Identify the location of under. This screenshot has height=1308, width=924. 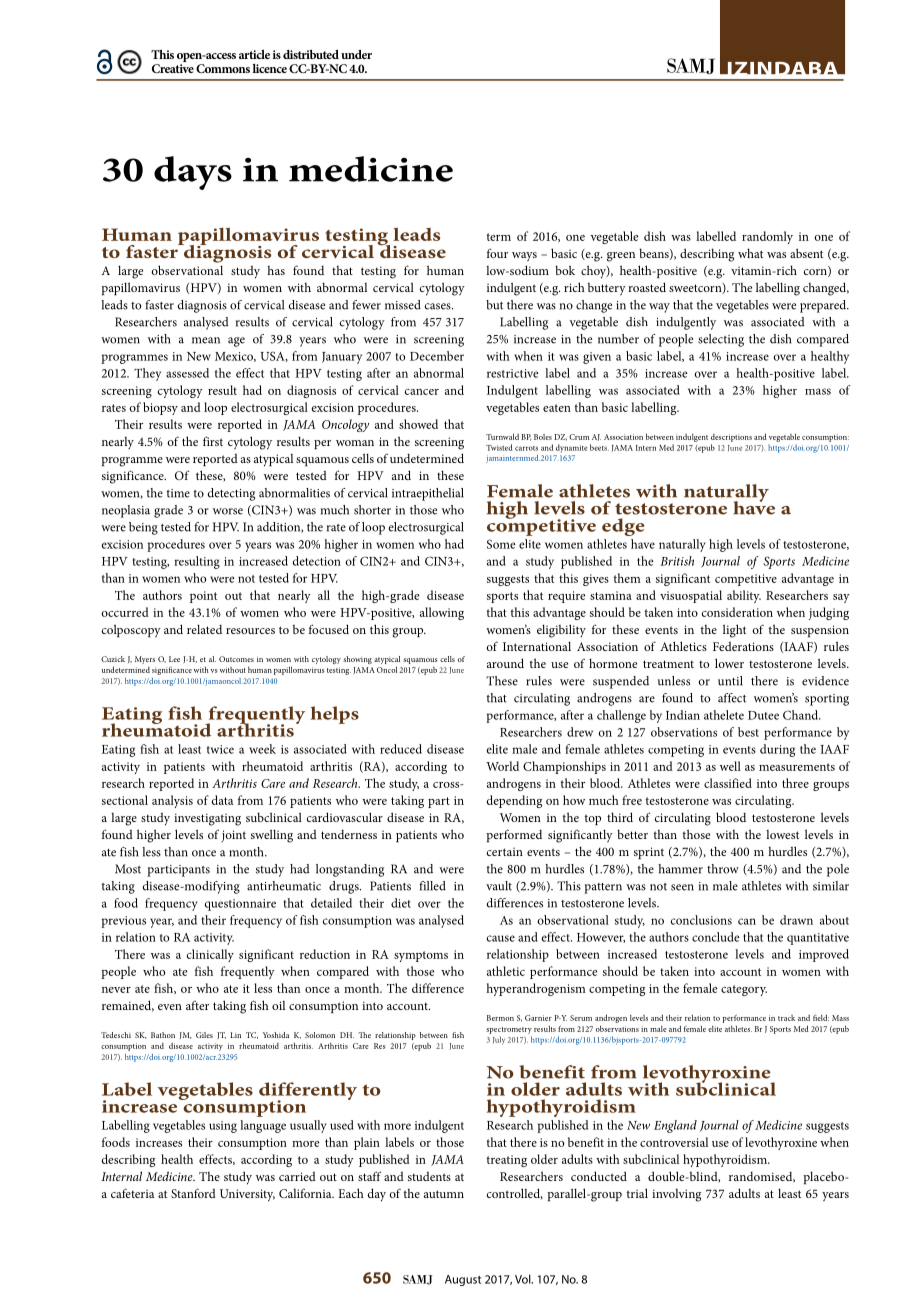
(356, 54).
